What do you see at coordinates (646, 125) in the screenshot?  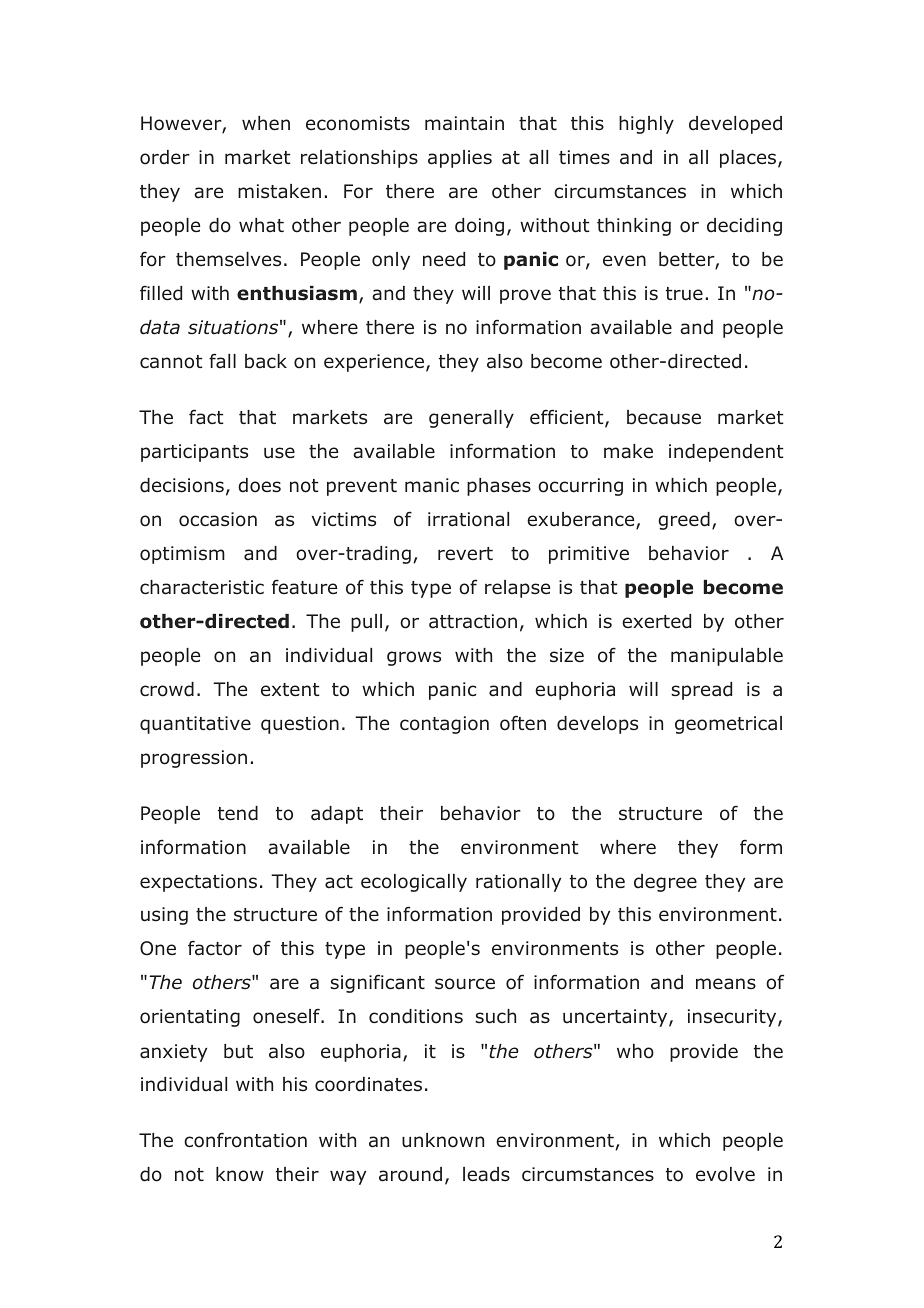 I see `highly` at bounding box center [646, 125].
